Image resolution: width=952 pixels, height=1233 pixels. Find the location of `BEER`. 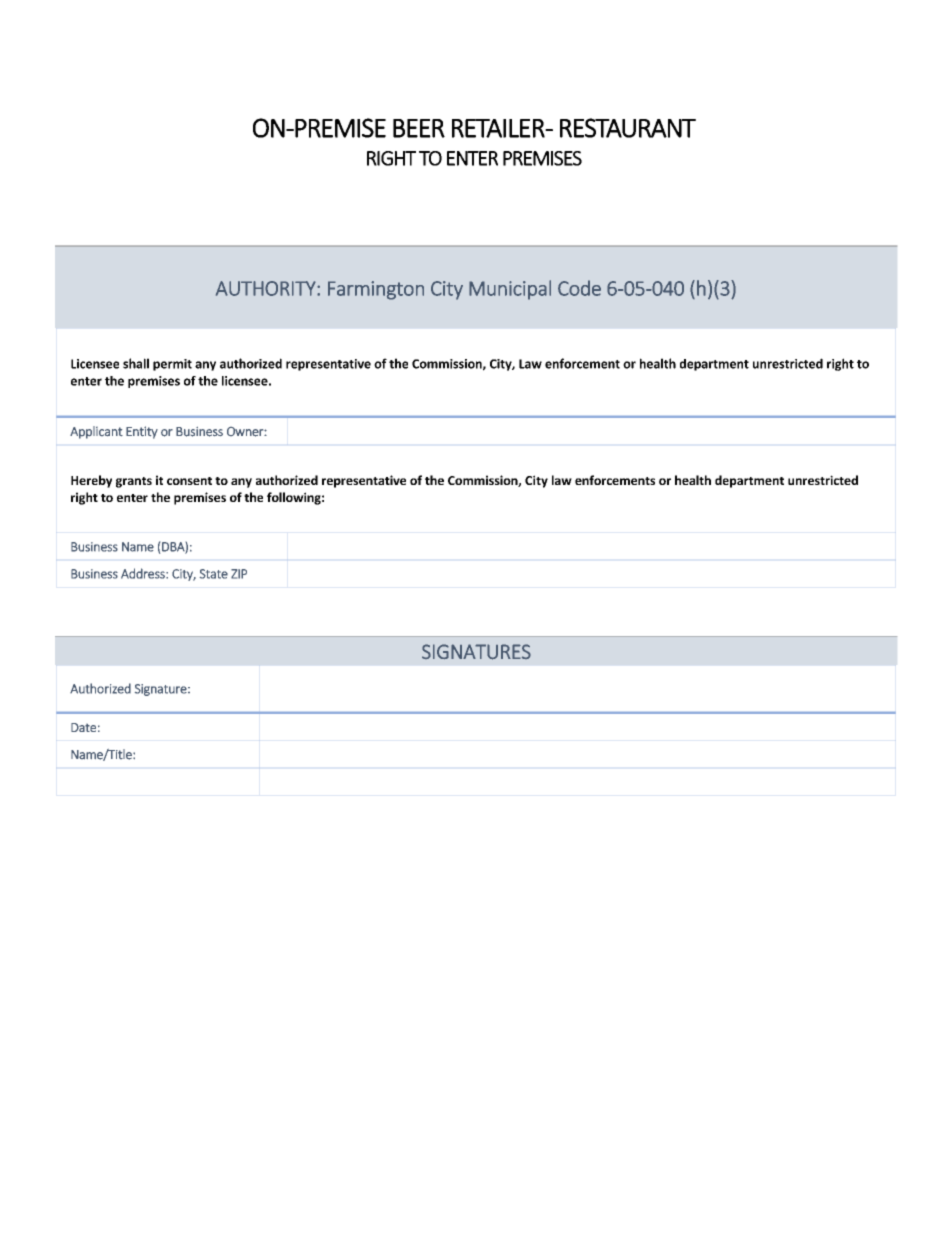

BEER is located at coordinates (419, 128).
